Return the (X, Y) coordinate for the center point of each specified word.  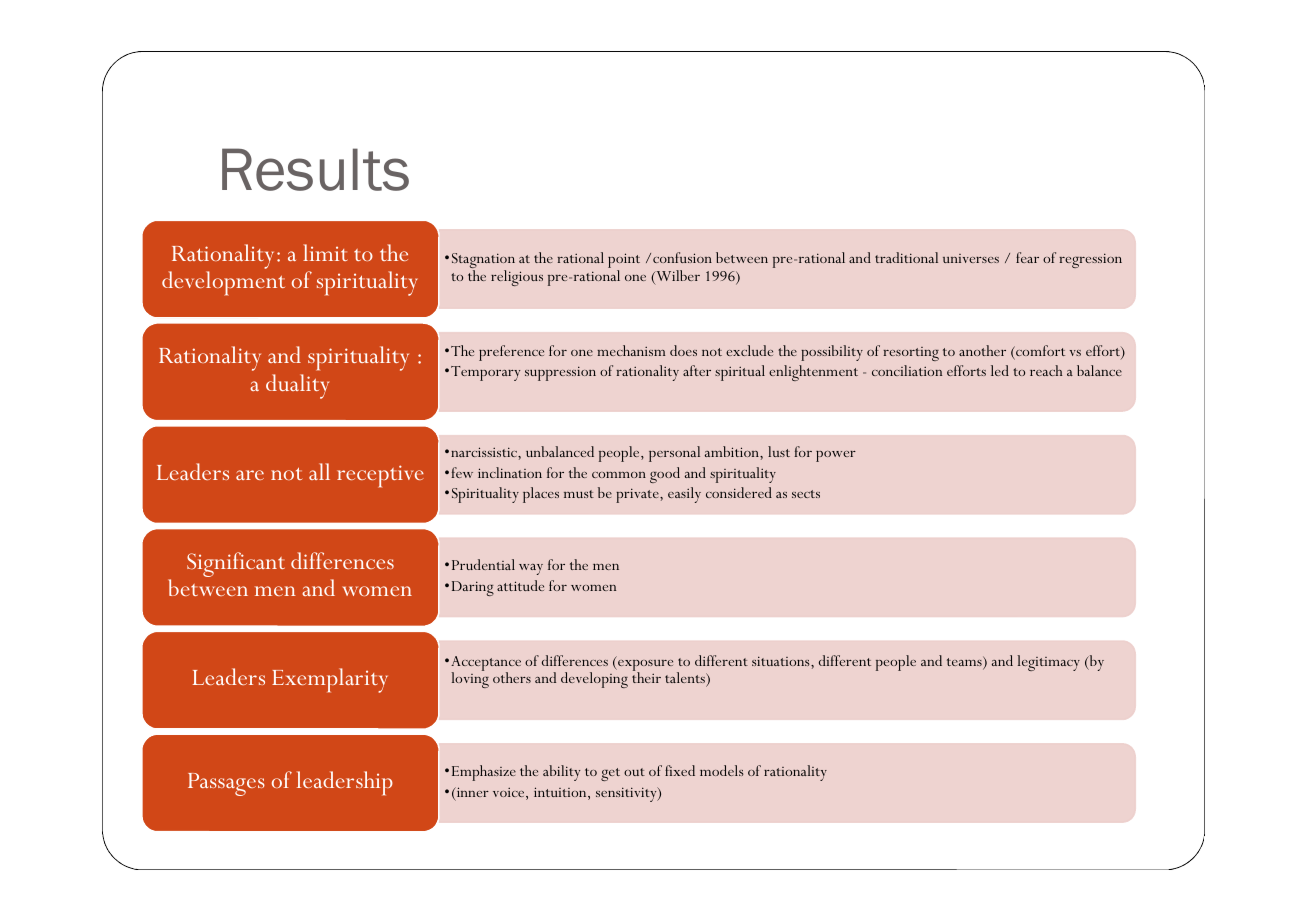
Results (315, 169)
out (634, 772)
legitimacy (1048, 663)
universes (971, 258)
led (1000, 370)
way (531, 569)
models (722, 770)
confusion (682, 257)
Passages (226, 784)
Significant (236, 564)
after (697, 370)
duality (297, 386)
